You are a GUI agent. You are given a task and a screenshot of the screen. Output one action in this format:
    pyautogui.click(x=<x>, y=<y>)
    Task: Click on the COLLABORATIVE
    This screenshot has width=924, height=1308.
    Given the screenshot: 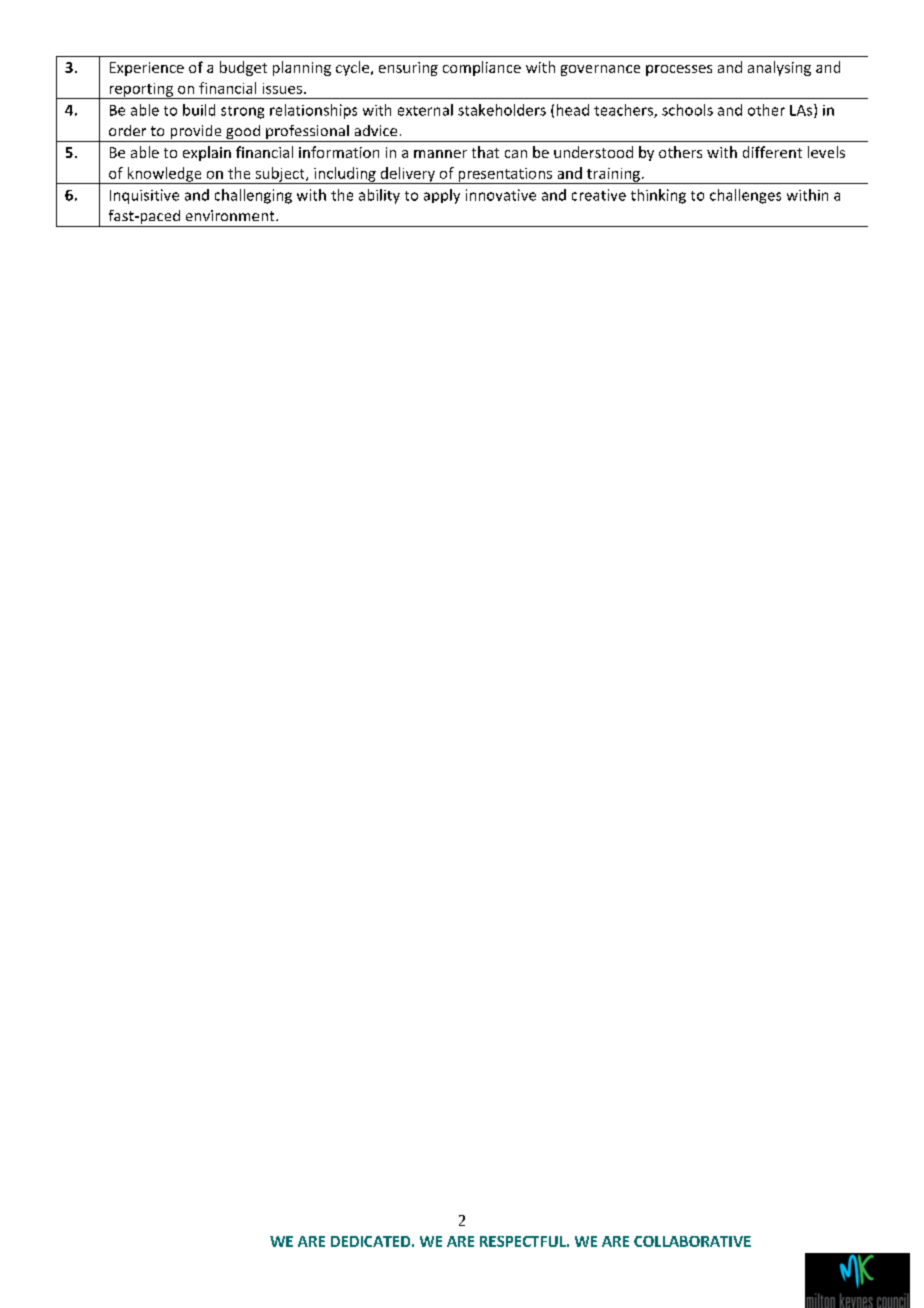 What is the action you would take?
    pyautogui.click(x=692, y=1241)
